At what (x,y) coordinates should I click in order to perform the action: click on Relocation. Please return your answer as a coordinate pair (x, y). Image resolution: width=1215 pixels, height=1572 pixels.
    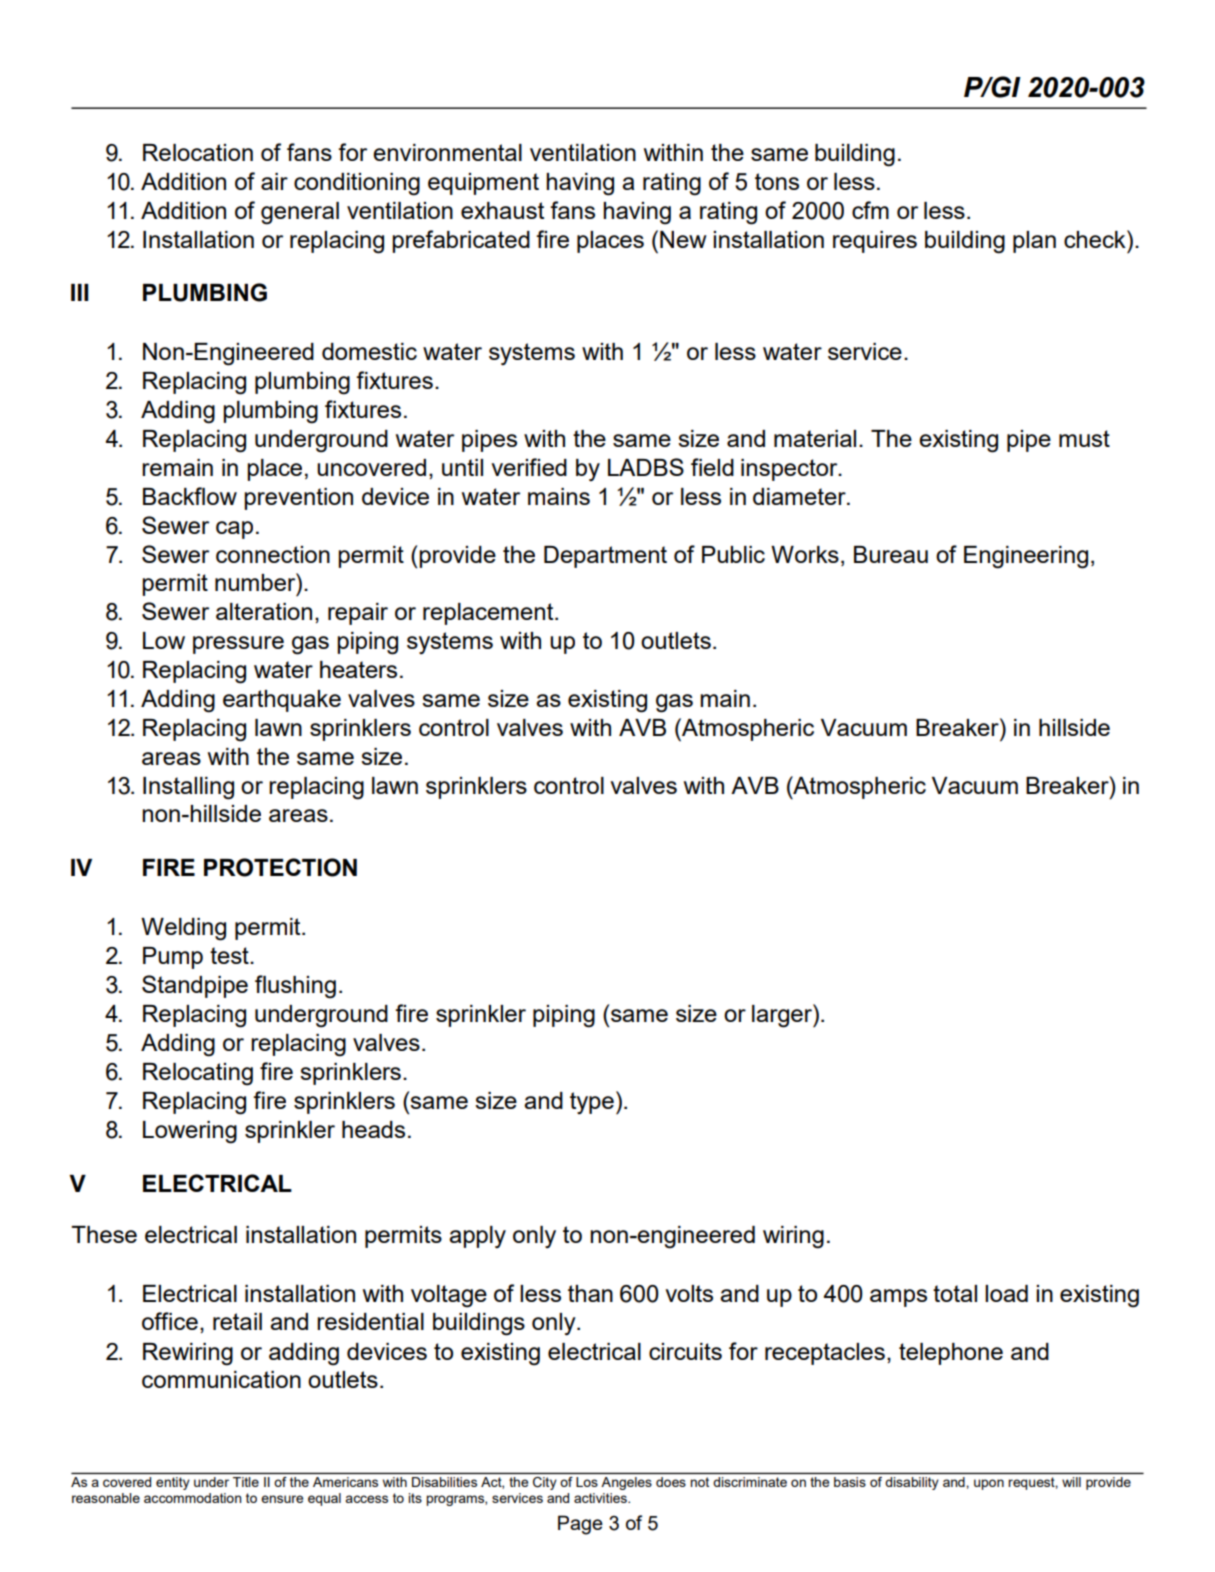
    Looking at the image, I should click on (198, 152).
